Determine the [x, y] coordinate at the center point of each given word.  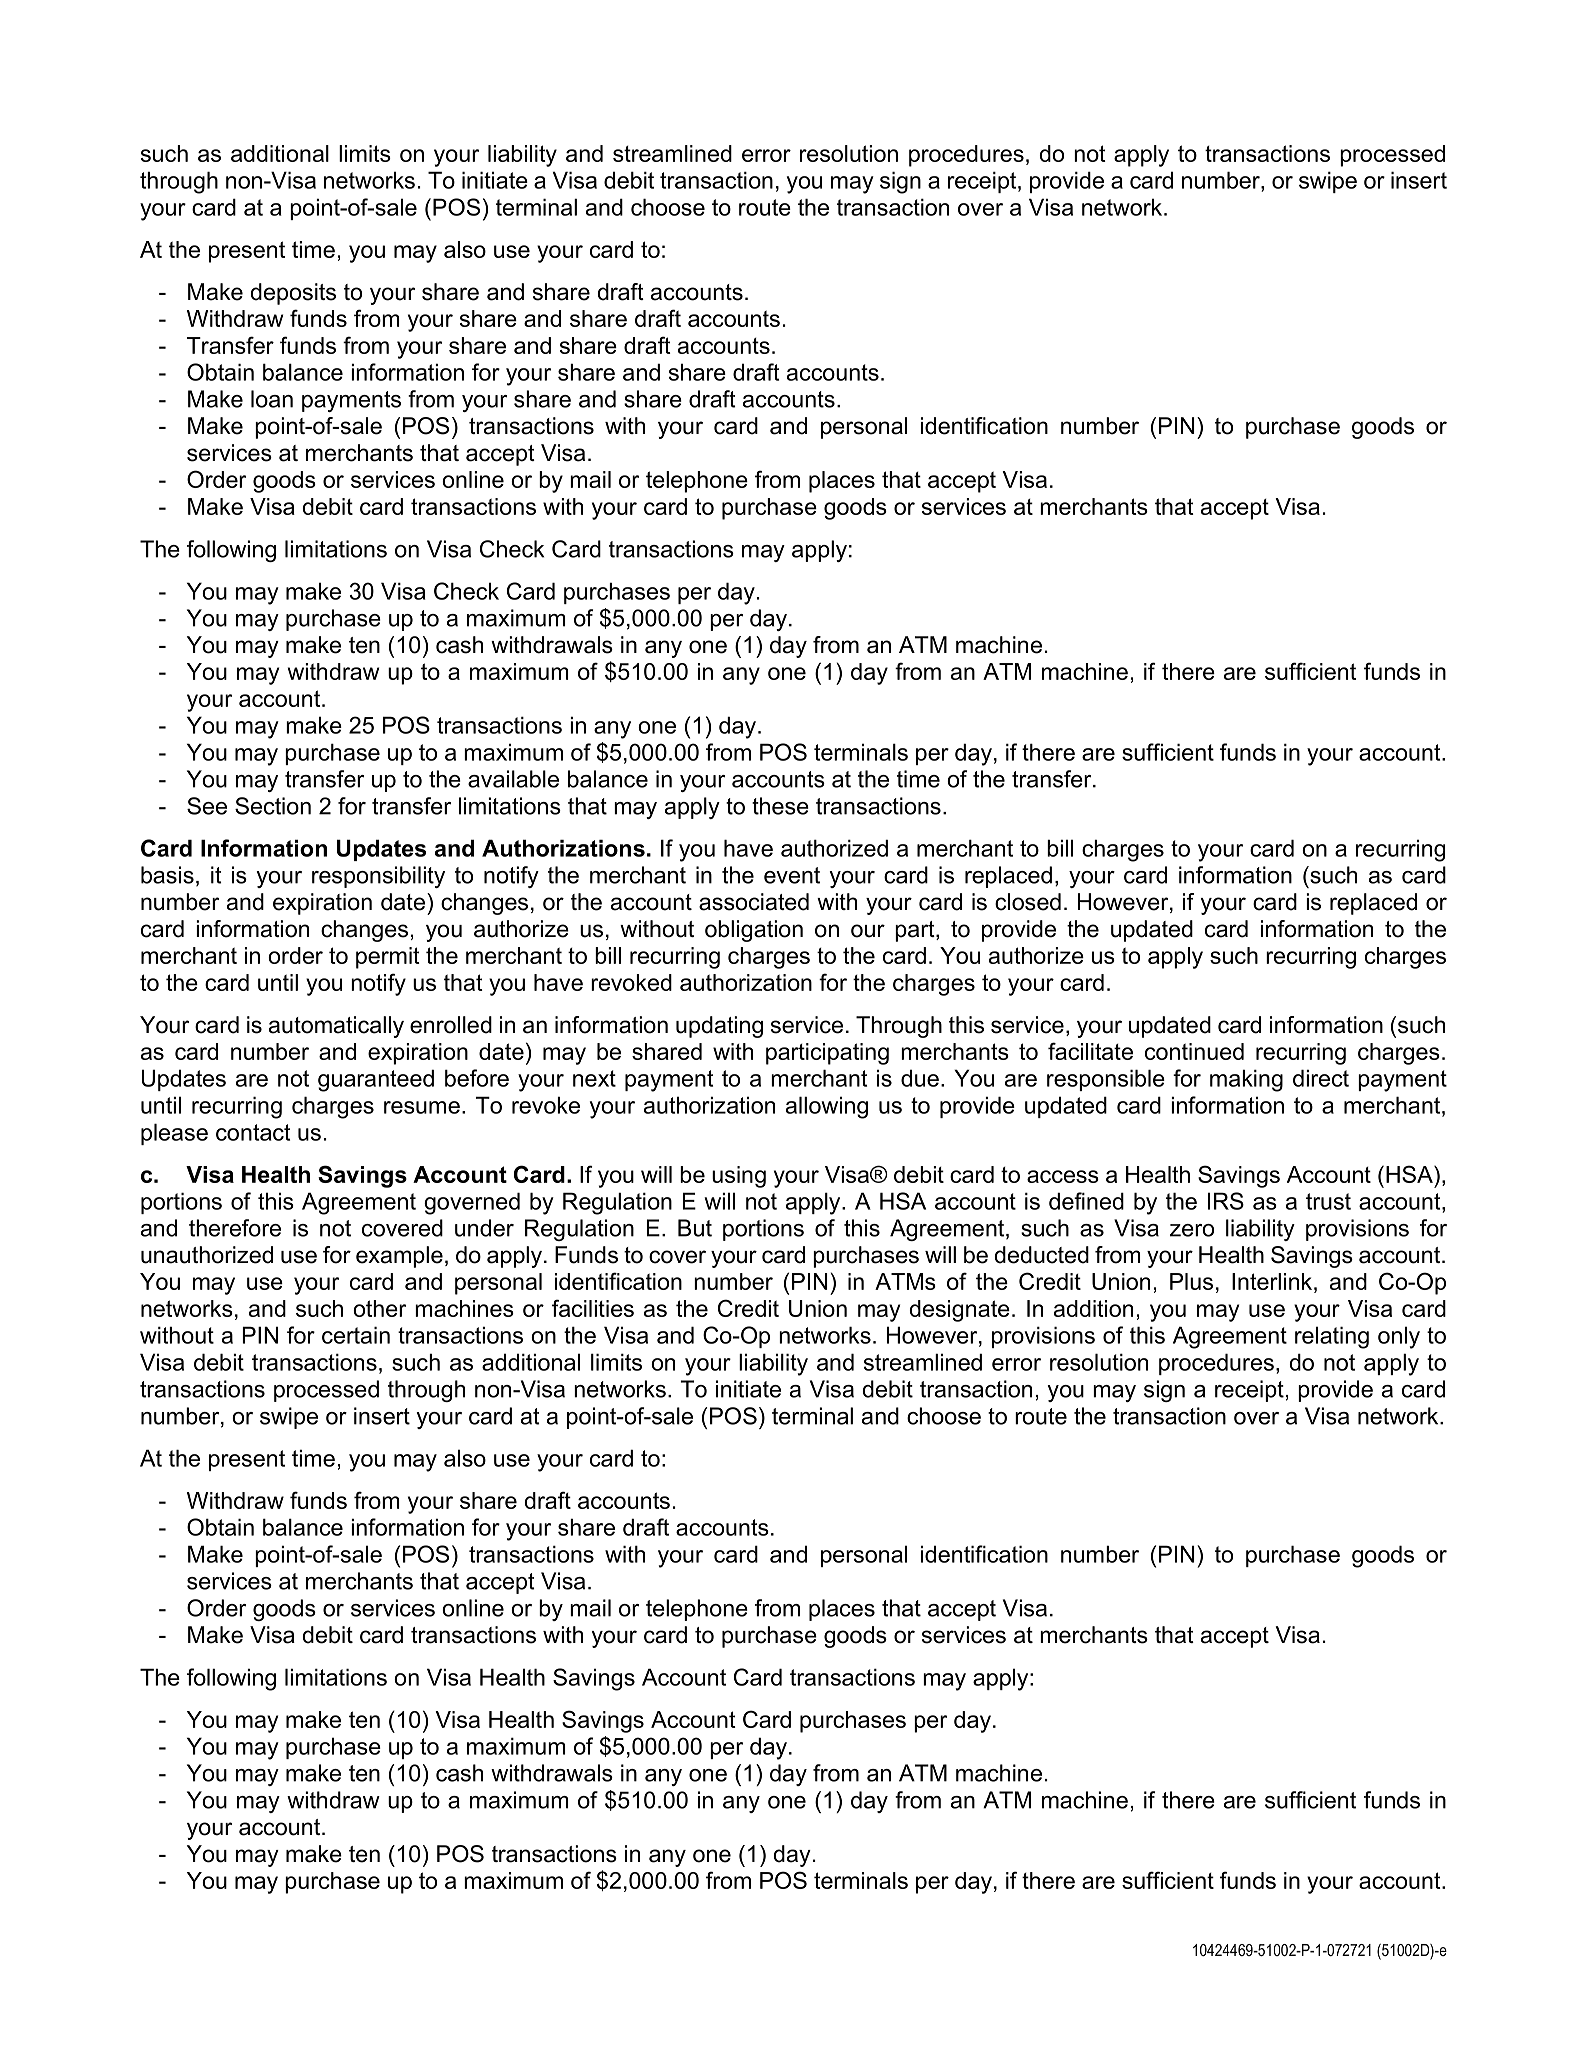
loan [272, 399]
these [780, 806]
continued [1194, 1051]
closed [1028, 902]
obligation [754, 931]
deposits [293, 294]
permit [388, 958]
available [513, 779]
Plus [1191, 1281]
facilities [593, 1308]
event [792, 875]
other [379, 1308]
